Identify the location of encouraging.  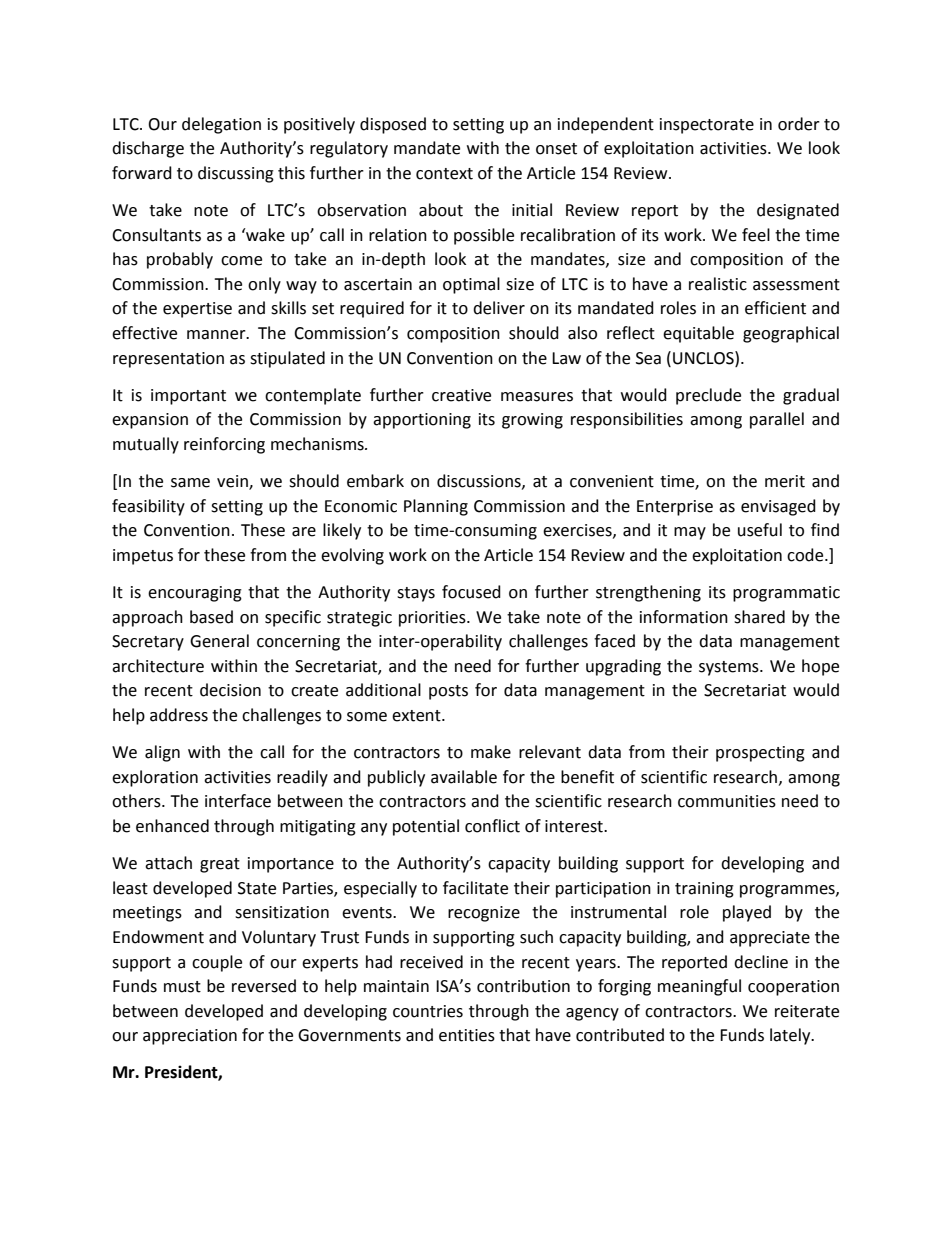
(195, 594).
